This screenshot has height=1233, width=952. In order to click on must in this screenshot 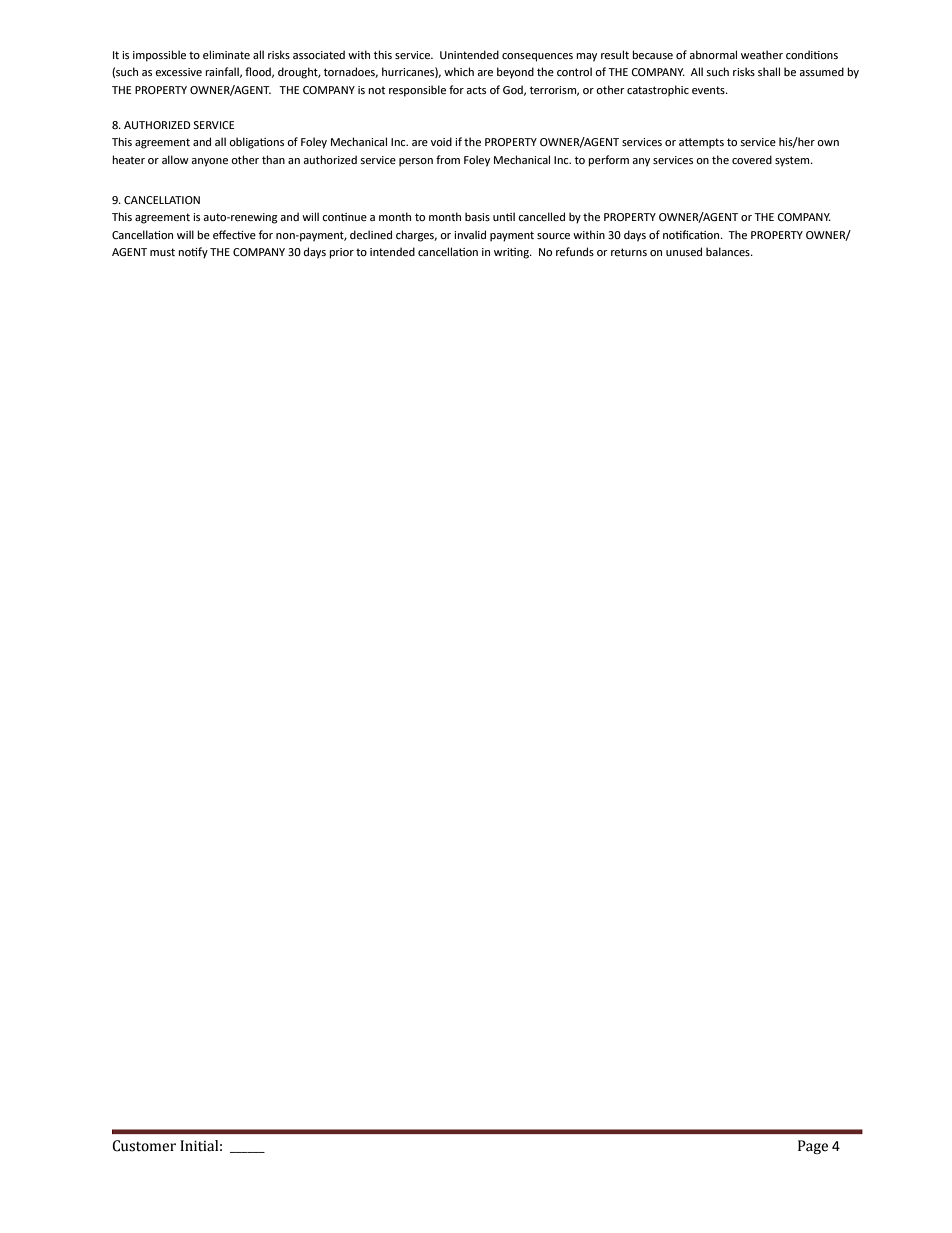, I will do `click(162, 252)`.
